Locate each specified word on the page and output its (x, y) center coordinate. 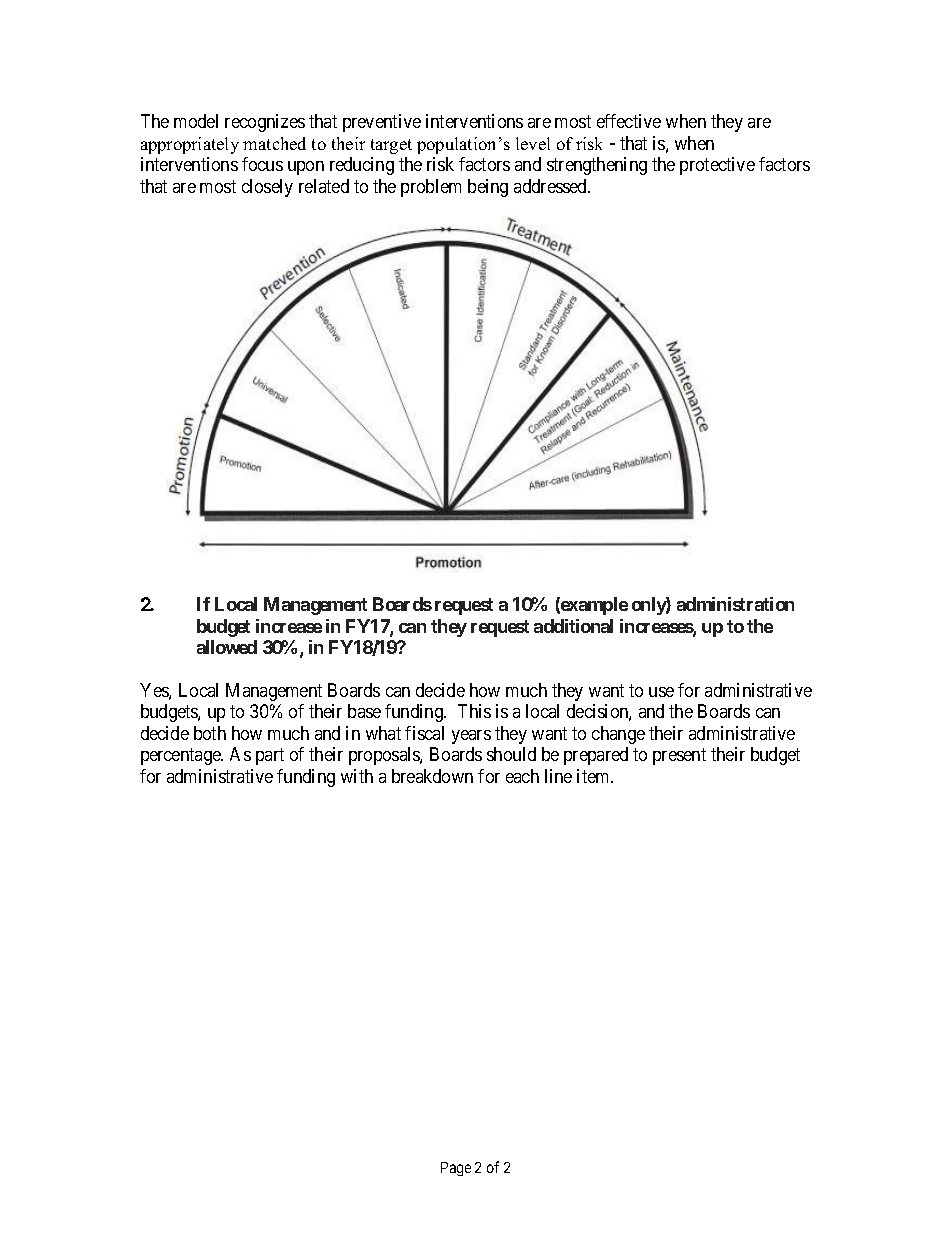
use (661, 692)
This (474, 711)
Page (456, 1169)
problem (431, 188)
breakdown (432, 776)
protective (717, 166)
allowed (227, 647)
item (594, 776)
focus (262, 164)
